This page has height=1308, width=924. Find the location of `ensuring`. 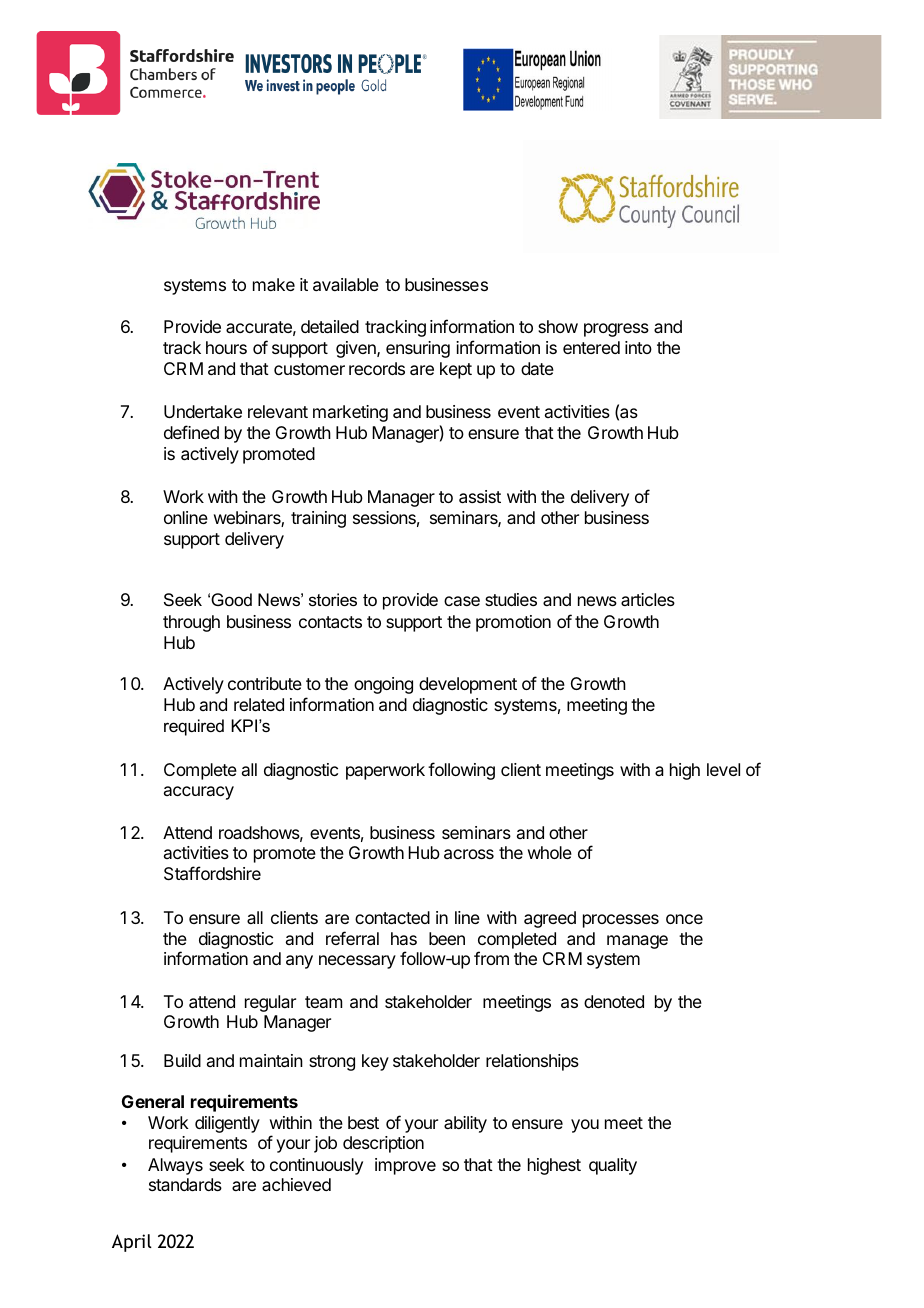

ensuring is located at coordinates (418, 349).
